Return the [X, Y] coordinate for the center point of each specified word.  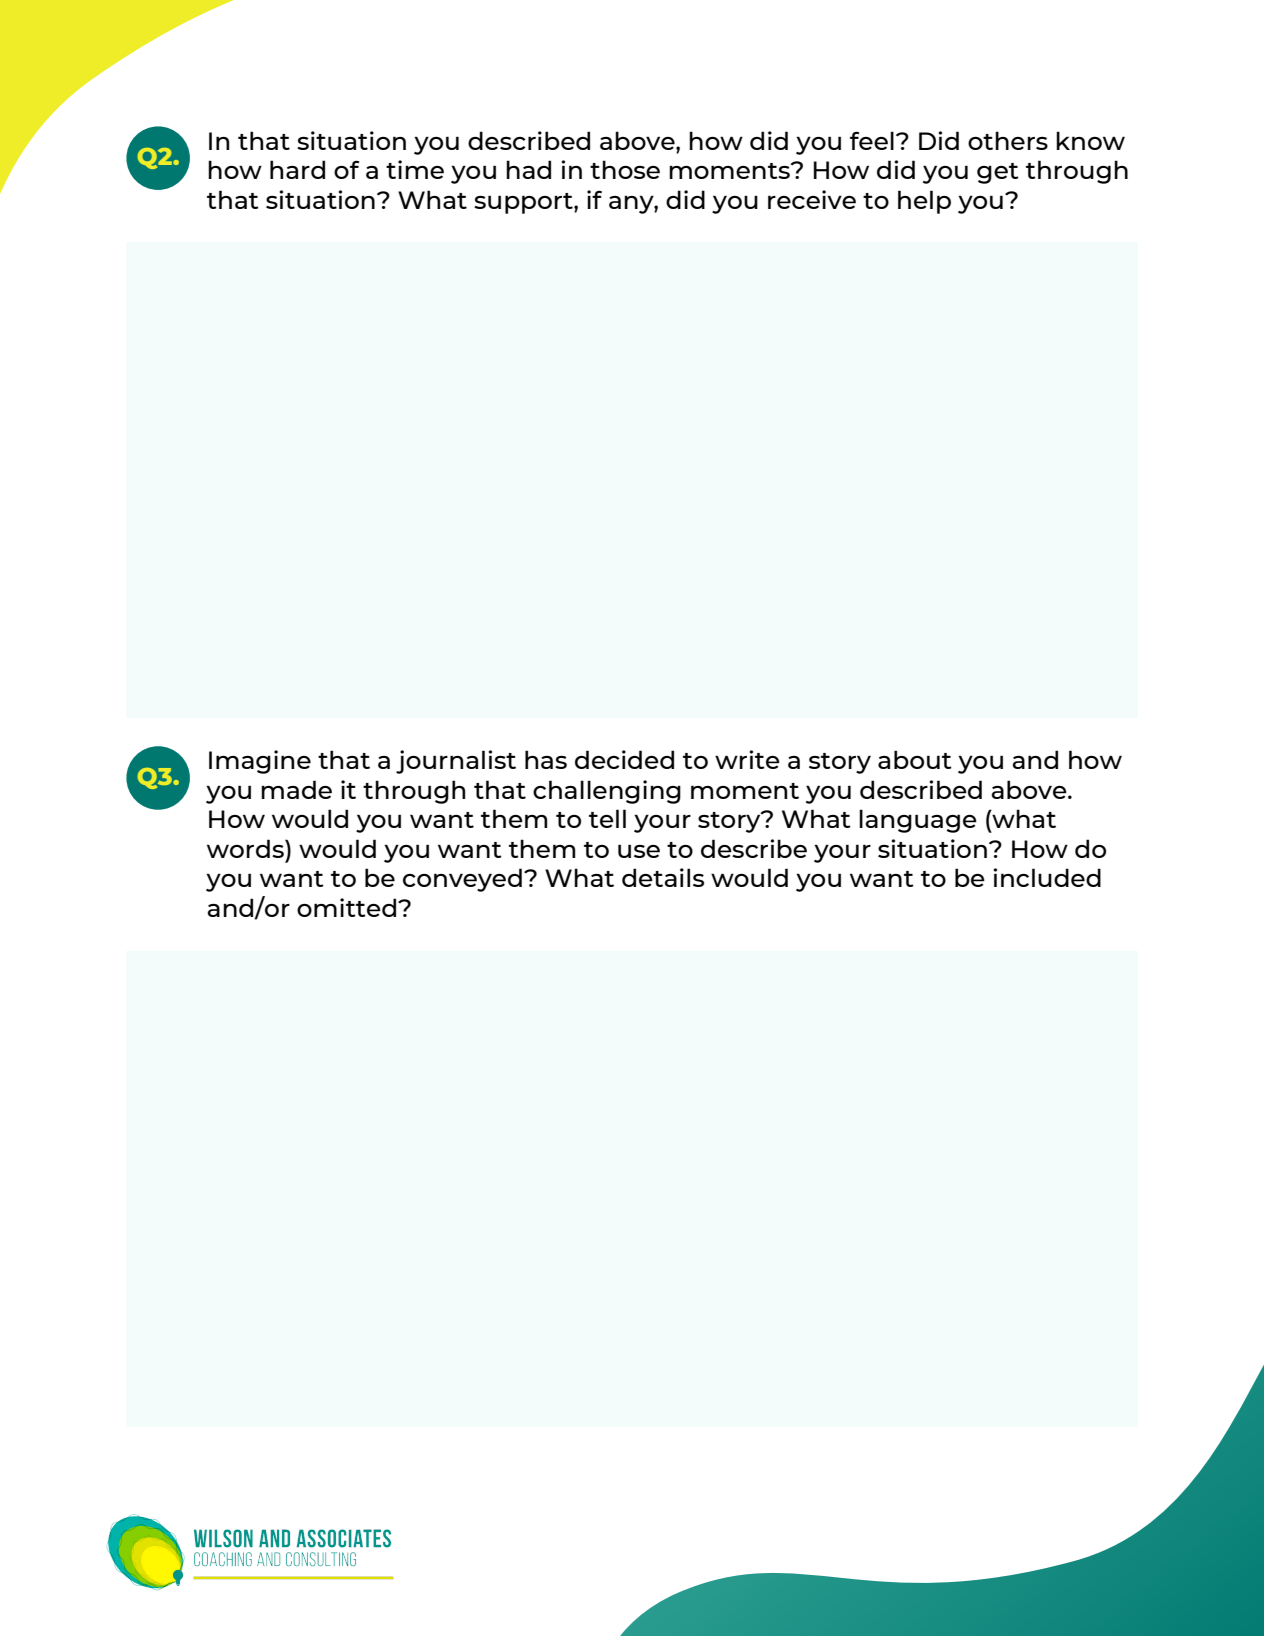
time [415, 169]
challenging [607, 792]
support [524, 203]
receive [812, 199]
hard [297, 169]
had [528, 169]
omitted [346, 907]
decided [624, 759]
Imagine [260, 762]
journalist [456, 762]
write [747, 759]
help [924, 202]
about [915, 759]
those [625, 169]
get [998, 173]
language [918, 821]
